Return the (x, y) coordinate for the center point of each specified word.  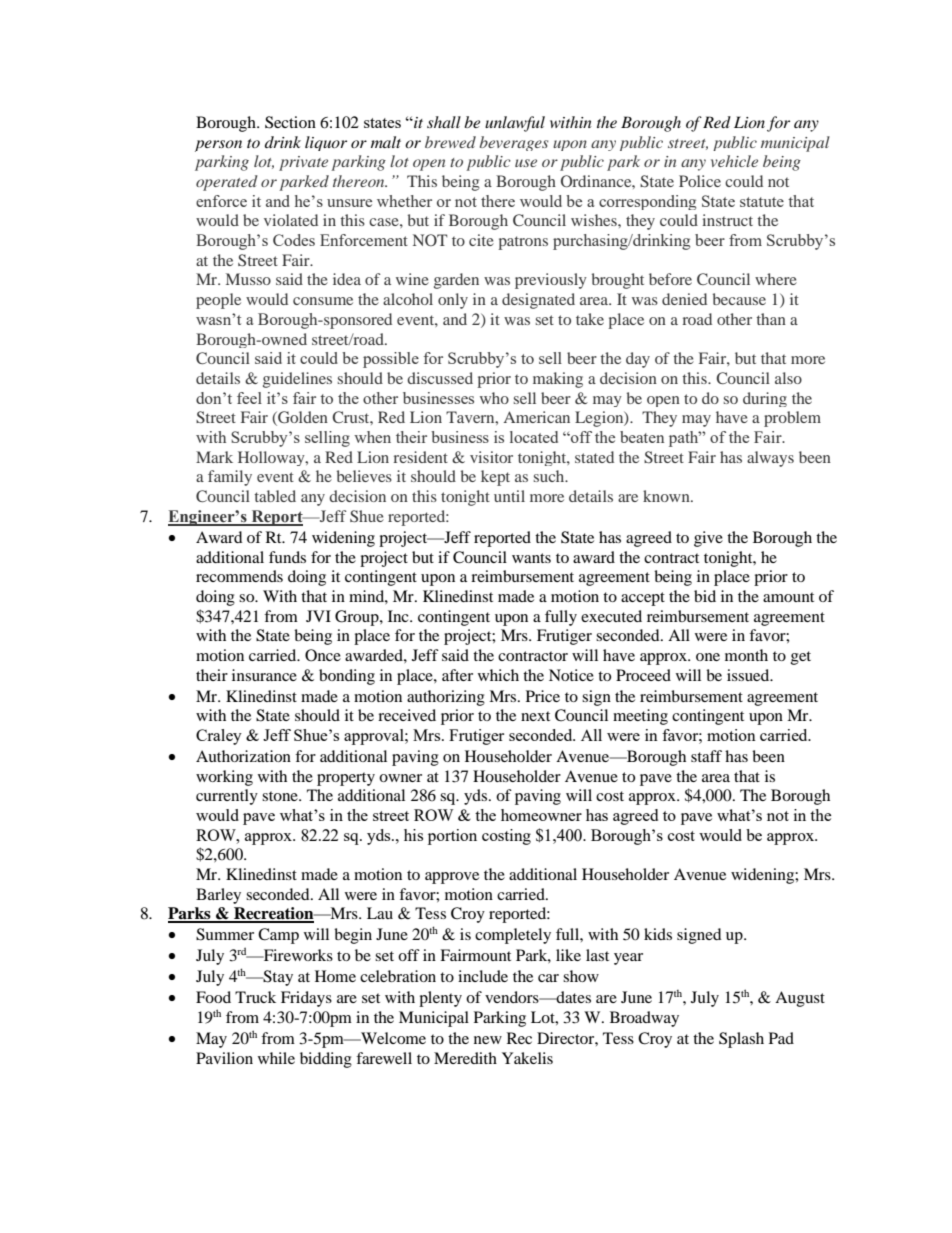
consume (323, 301)
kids (658, 934)
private (303, 163)
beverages (514, 143)
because (739, 299)
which (498, 675)
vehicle (734, 161)
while (276, 1058)
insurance (264, 675)
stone (281, 796)
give (708, 539)
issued (749, 675)
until (509, 496)
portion (452, 837)
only (453, 301)
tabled (275, 496)
